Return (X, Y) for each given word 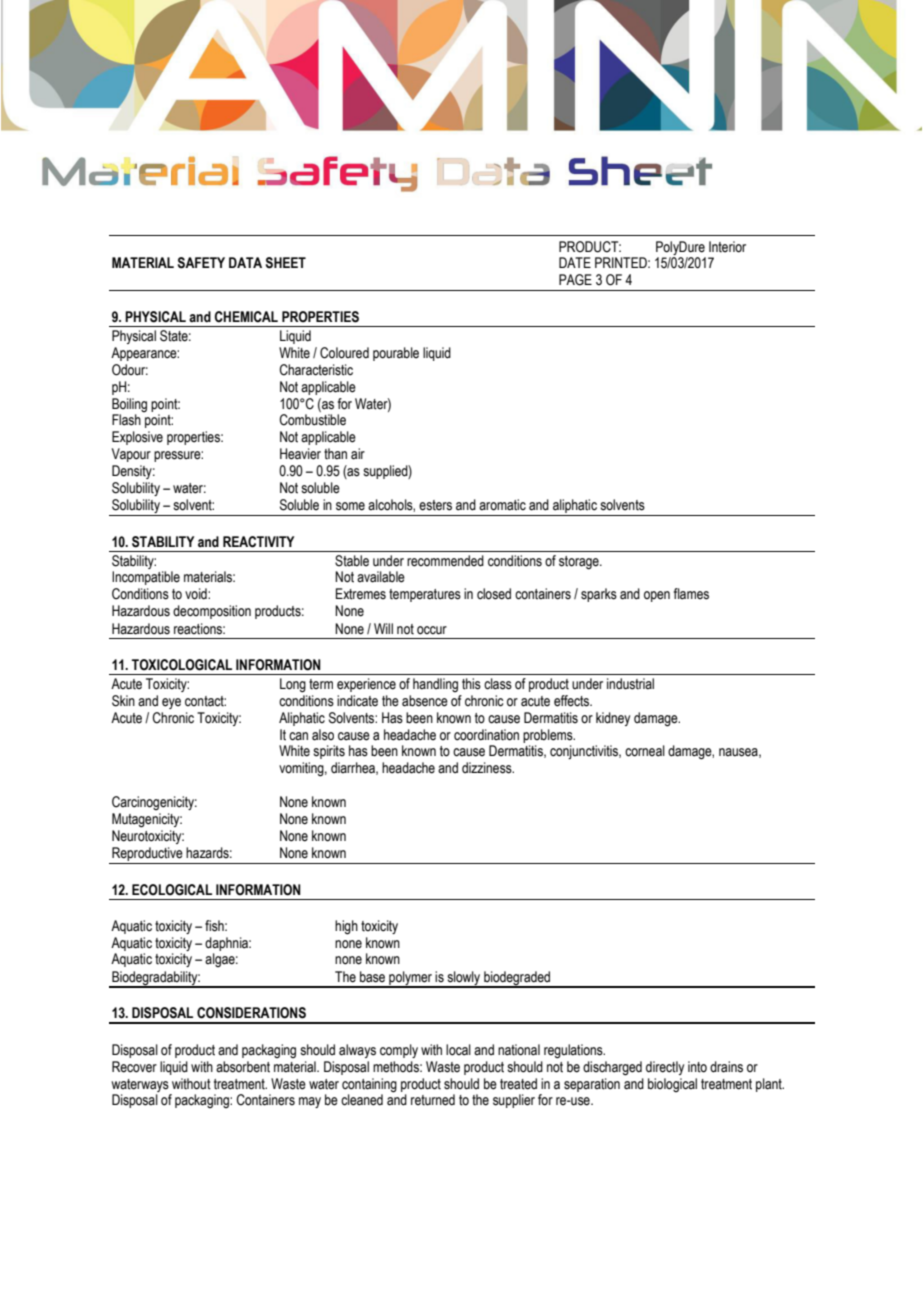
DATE (575, 262)
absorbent (243, 1067)
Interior (727, 247)
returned (433, 1100)
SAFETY (201, 263)
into (697, 1067)
